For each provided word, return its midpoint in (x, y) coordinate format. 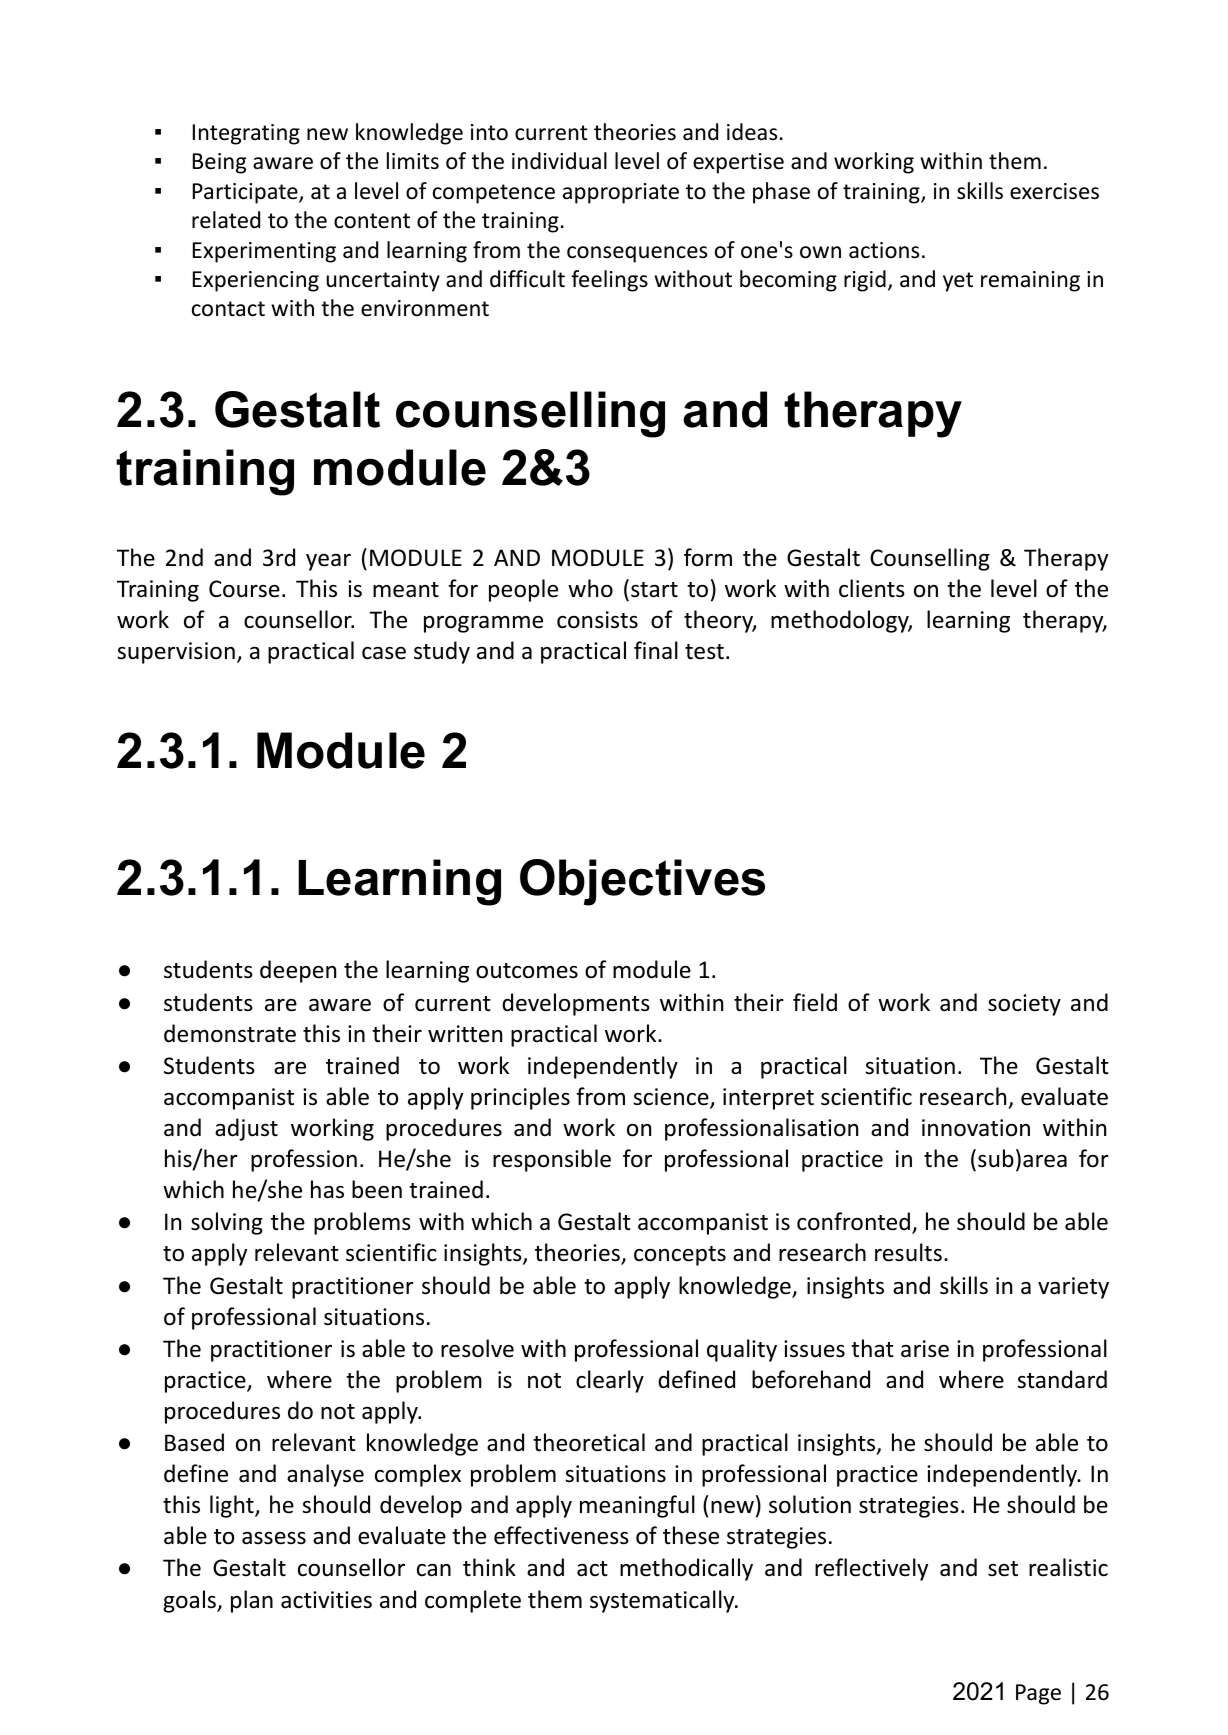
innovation (976, 1128)
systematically (663, 1601)
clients (872, 588)
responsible (552, 1160)
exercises (1054, 191)
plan (252, 1601)
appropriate (621, 193)
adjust (246, 1129)
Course (244, 589)
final (656, 650)
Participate (246, 193)
